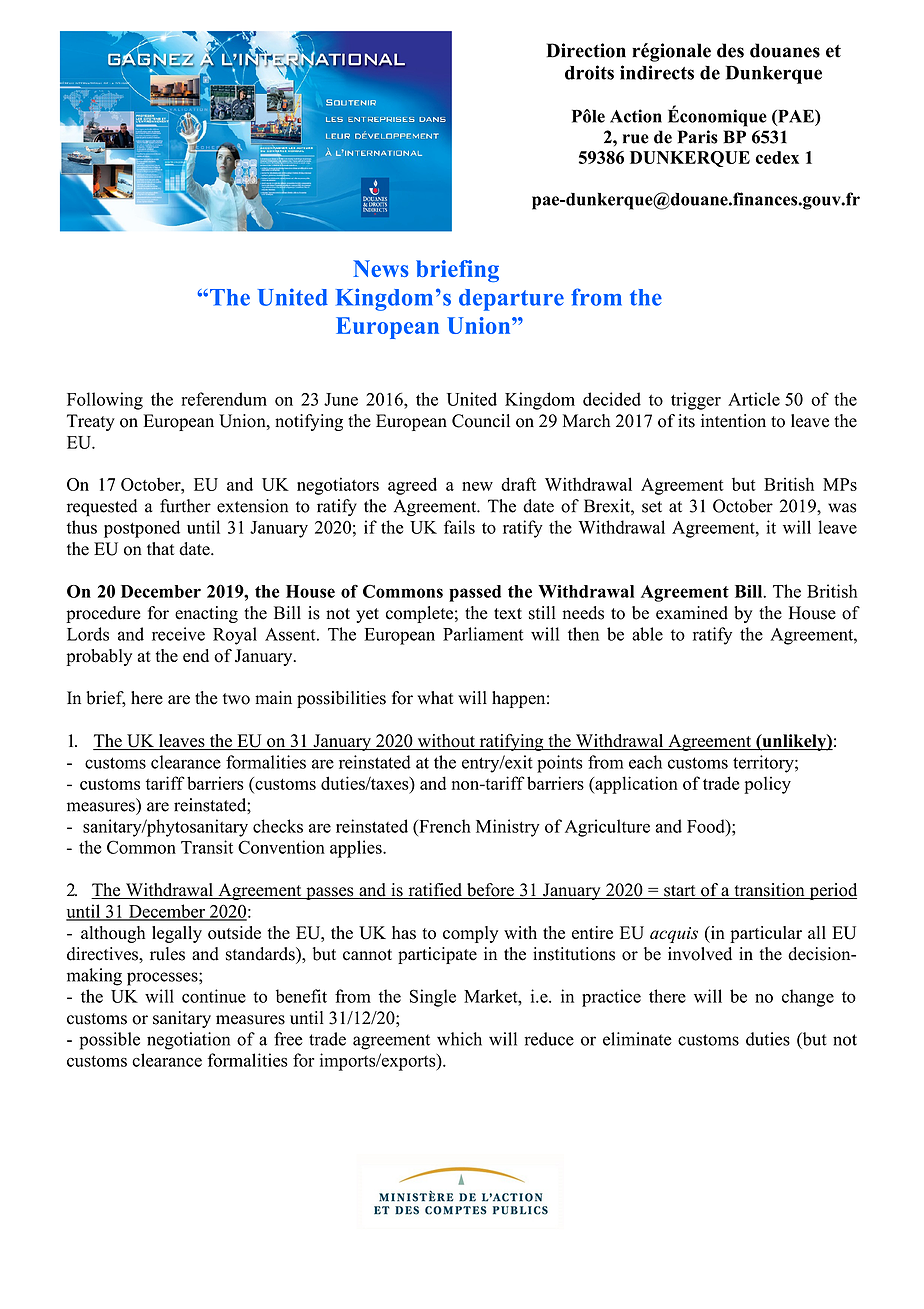 The image size is (924, 1309). What do you see at coordinates (178, 634) in the page?
I see `receive` at bounding box center [178, 634].
